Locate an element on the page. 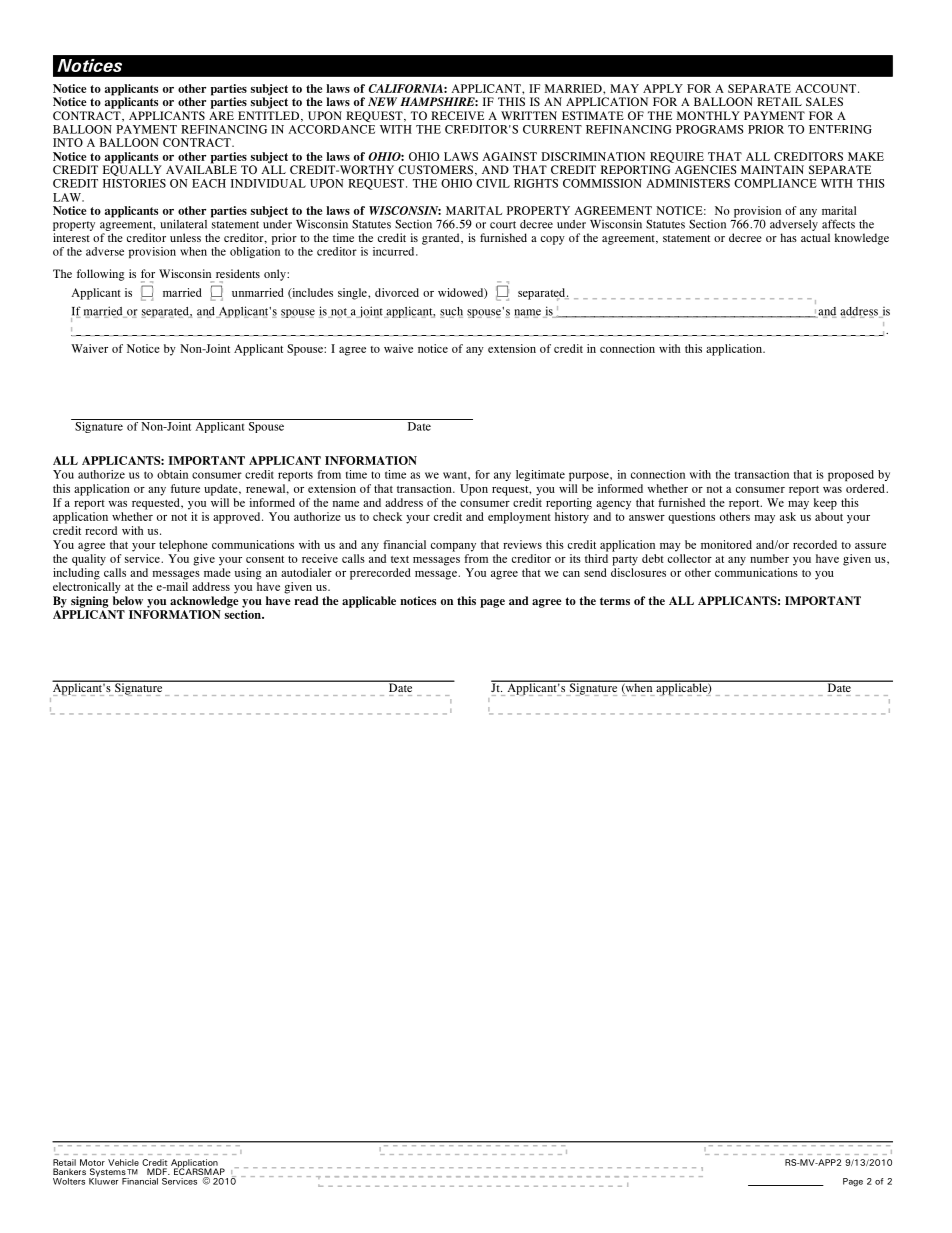 The image size is (952, 1233). number is located at coordinates (769, 558).
